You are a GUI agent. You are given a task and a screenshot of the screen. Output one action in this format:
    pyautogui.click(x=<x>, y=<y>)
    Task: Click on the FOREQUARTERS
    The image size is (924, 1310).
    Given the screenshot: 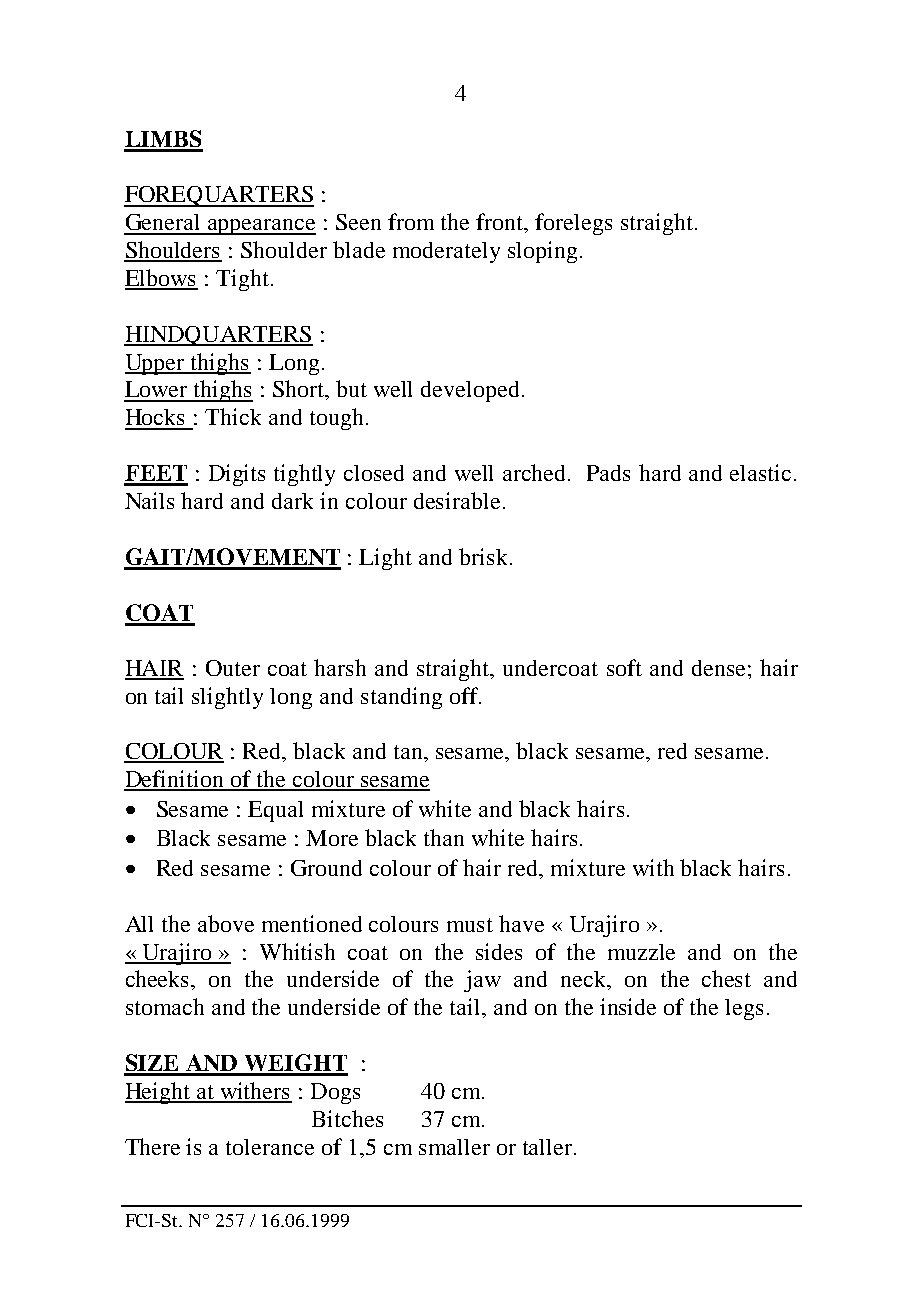 What is the action you would take?
    pyautogui.click(x=219, y=196)
